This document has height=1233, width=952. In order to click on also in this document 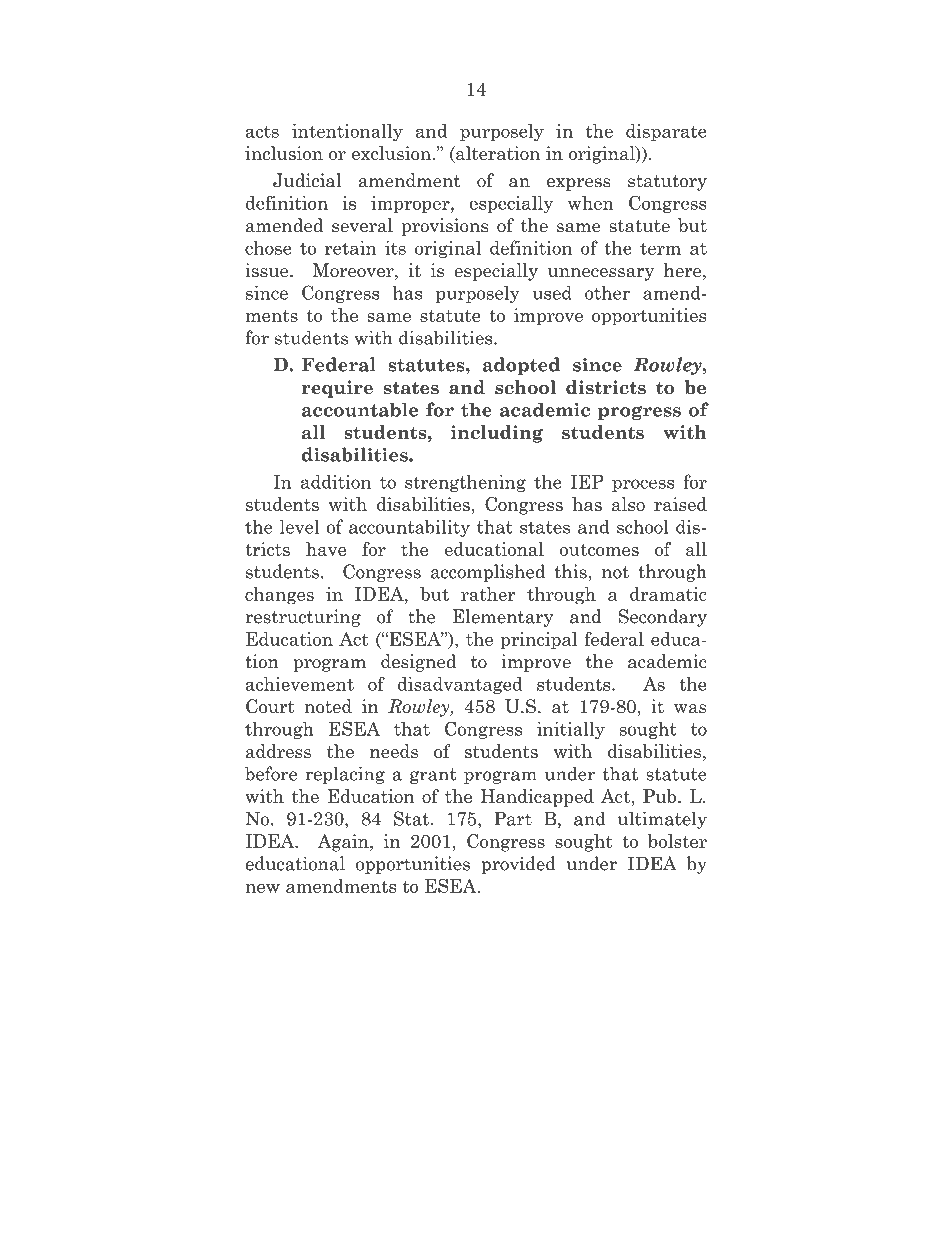, I will do `click(628, 504)`.
